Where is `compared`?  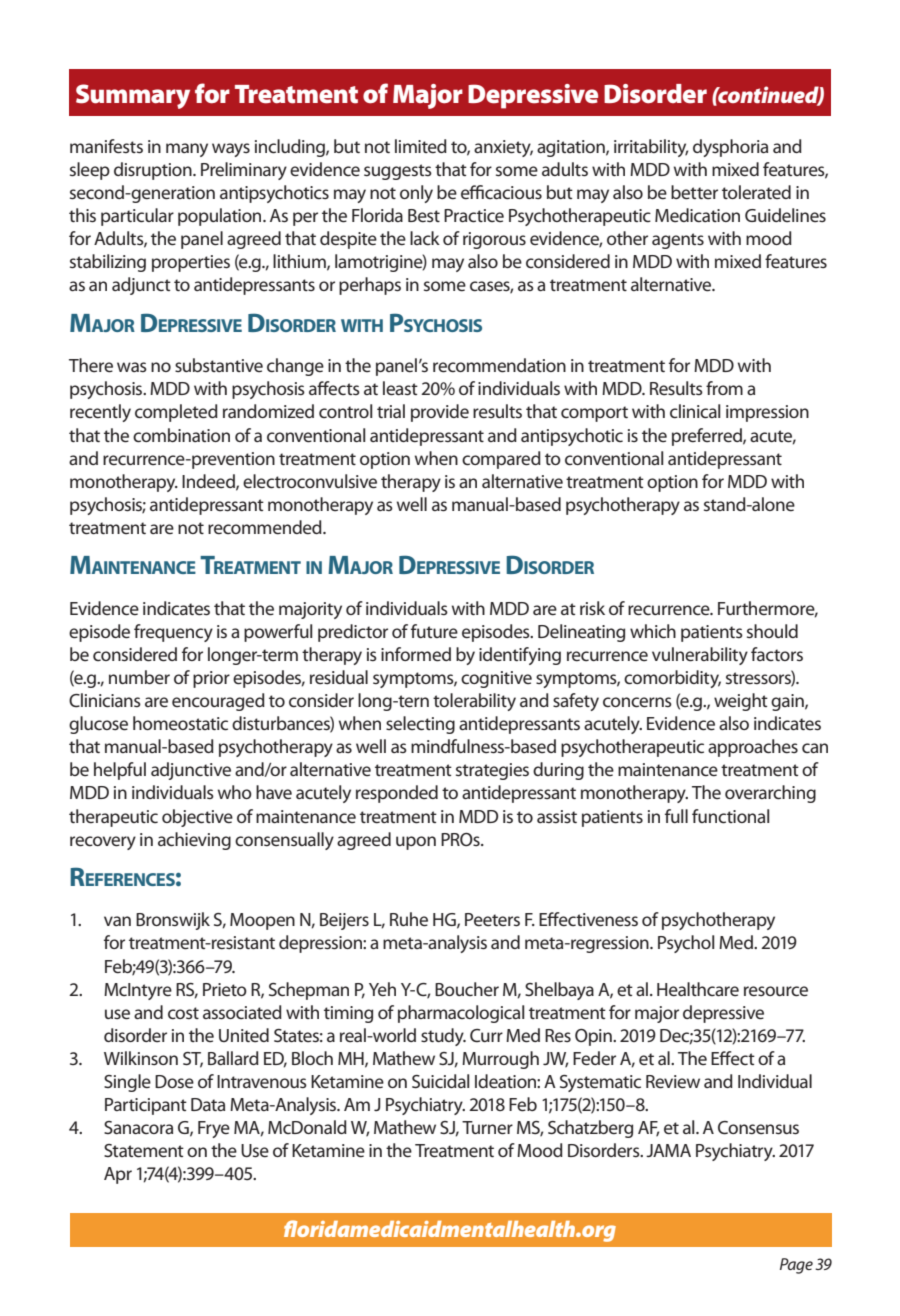 compared is located at coordinates (501, 460).
